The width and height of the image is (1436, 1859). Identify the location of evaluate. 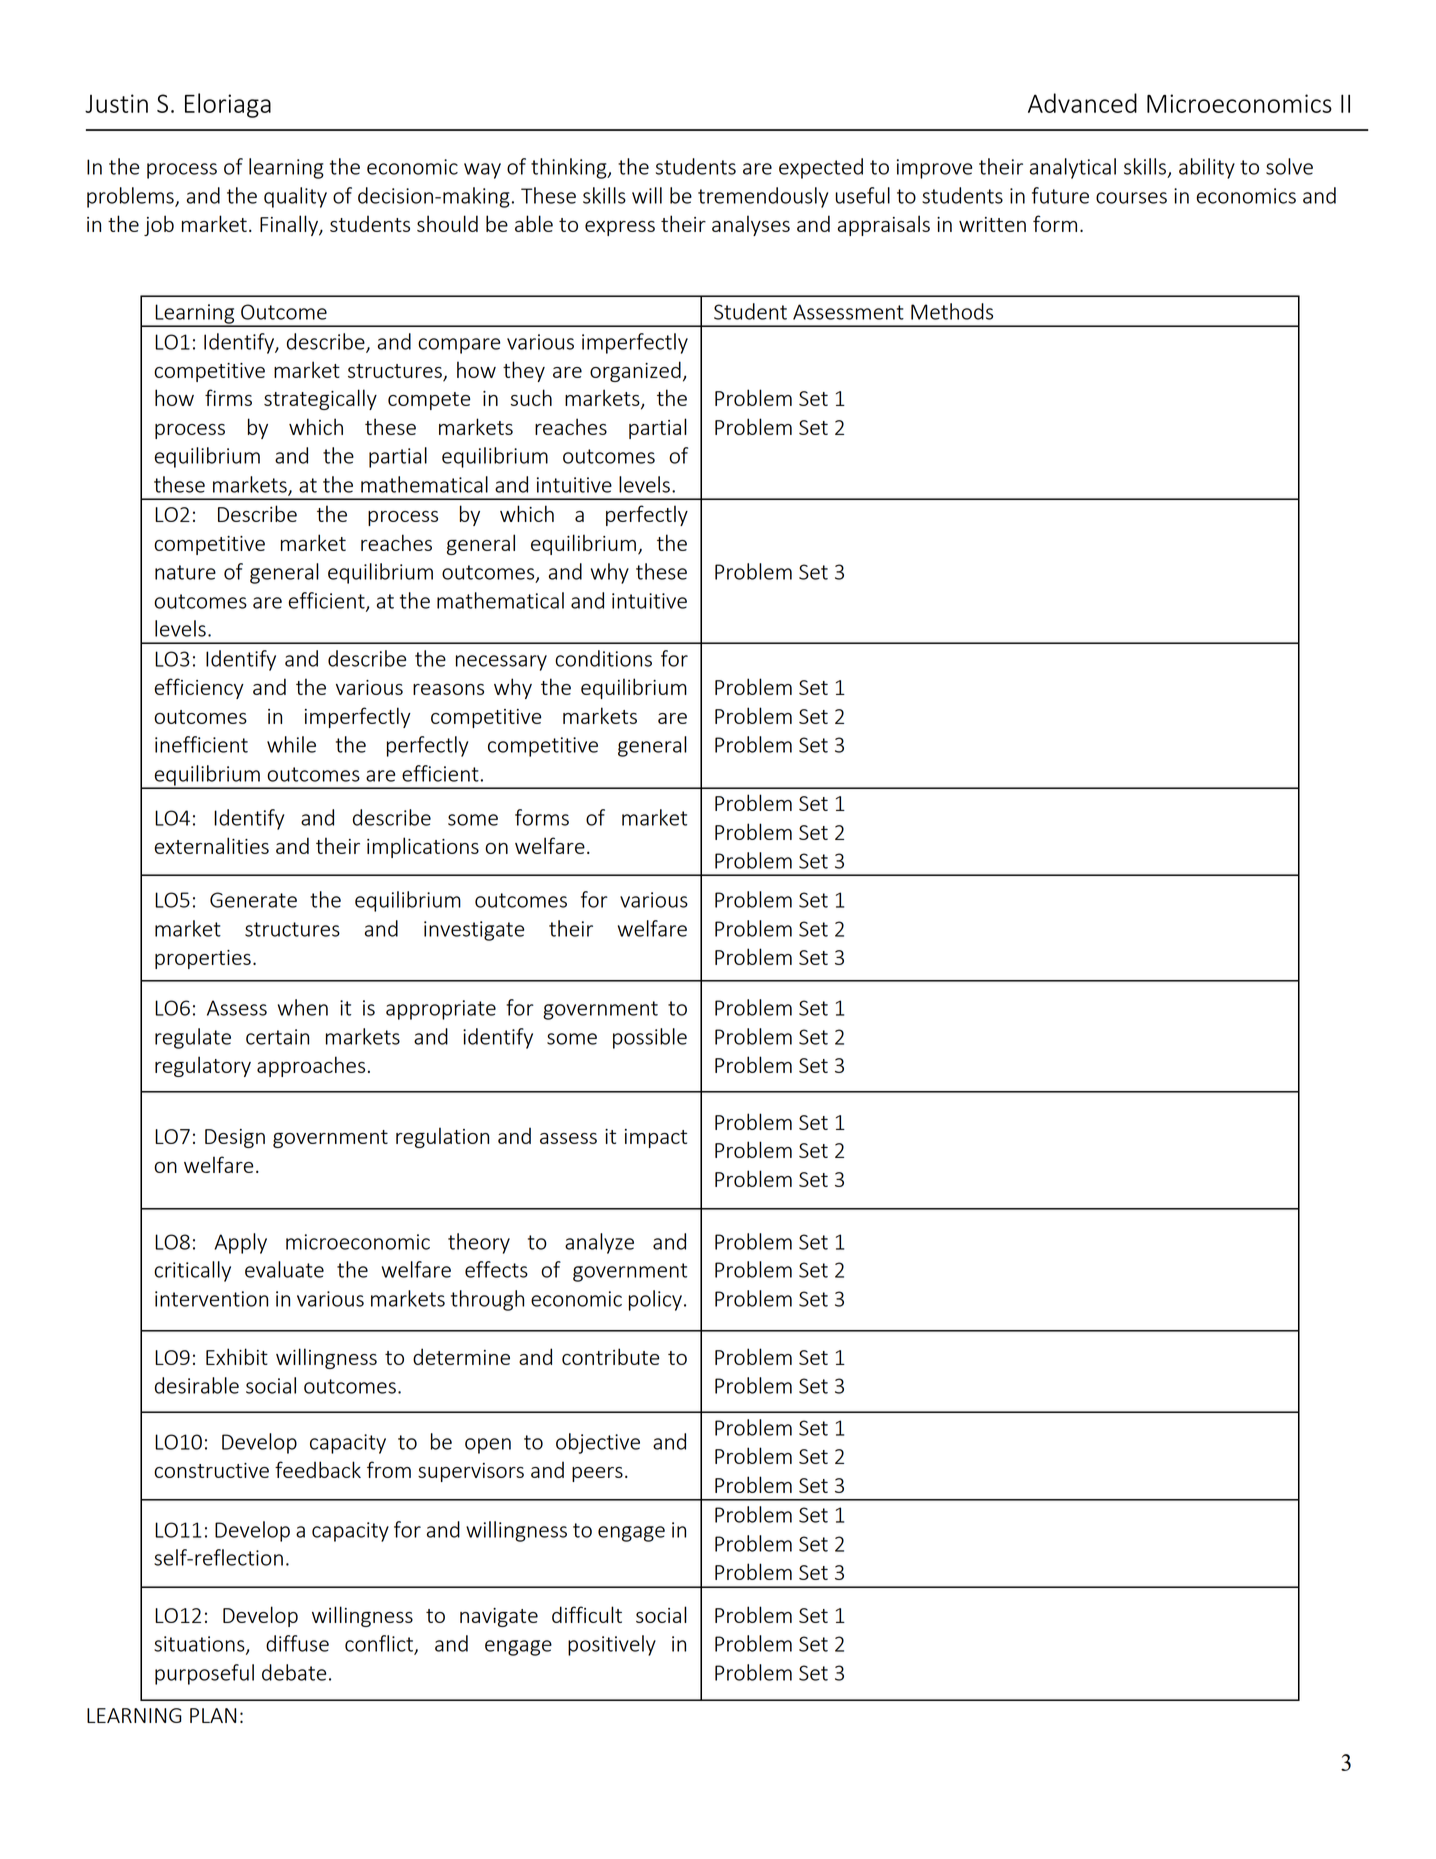
(284, 1269).
